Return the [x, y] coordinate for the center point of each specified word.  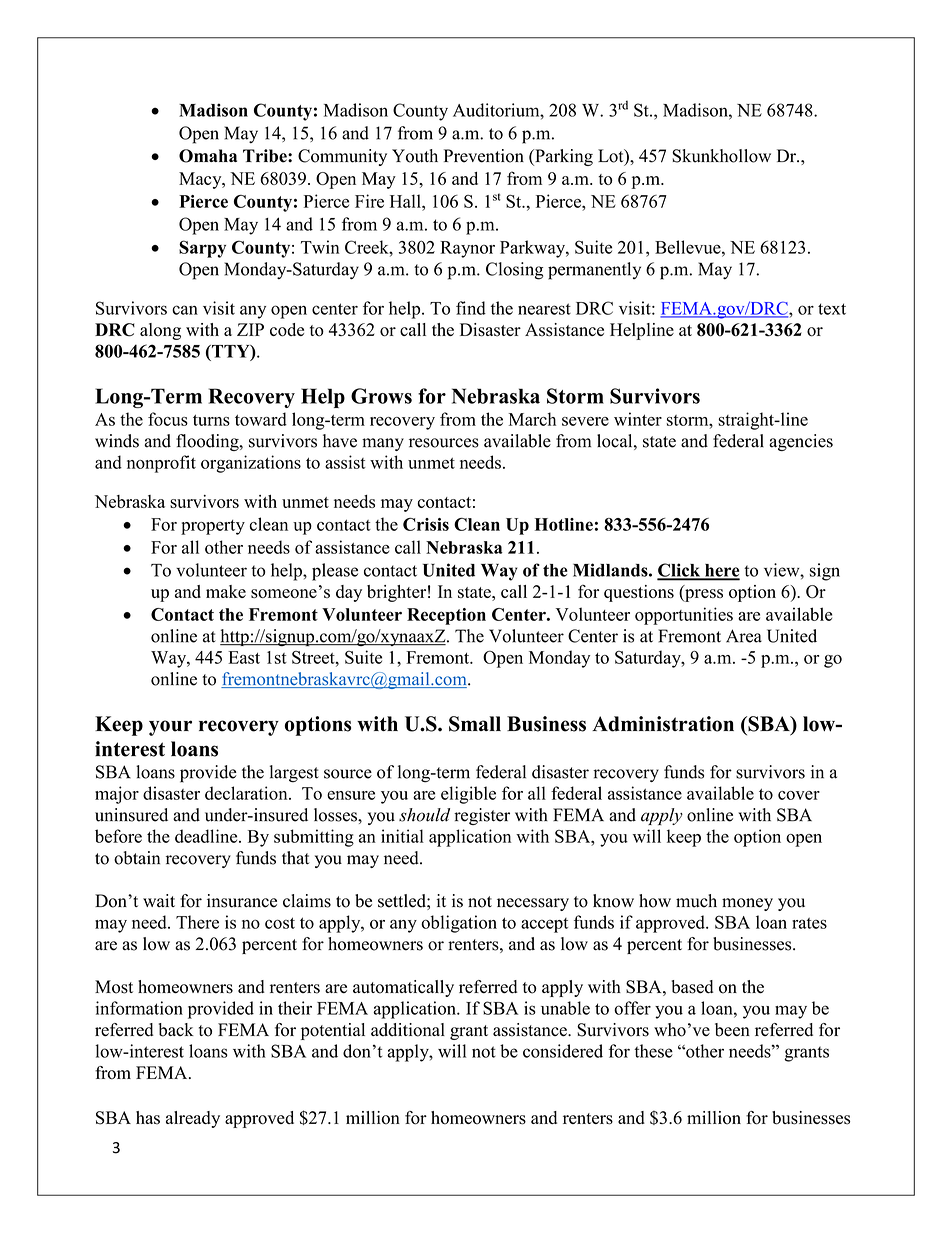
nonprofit [161, 464]
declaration [247, 793]
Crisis [426, 524]
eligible [468, 795]
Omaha [208, 156]
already [193, 1119]
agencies [801, 442]
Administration [663, 724]
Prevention [484, 156]
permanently [594, 271]
